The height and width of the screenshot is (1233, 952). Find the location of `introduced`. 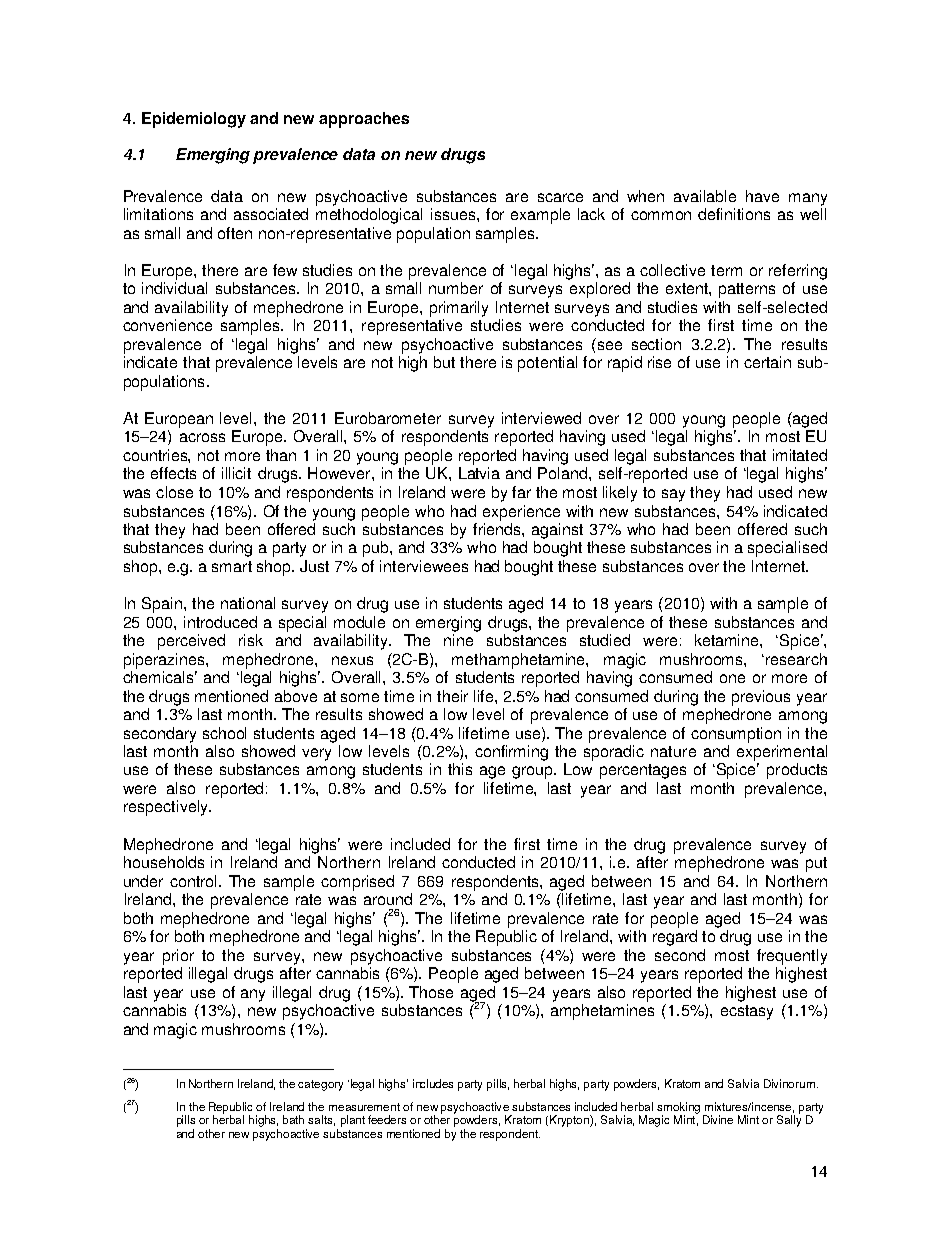

introduced is located at coordinates (220, 622).
